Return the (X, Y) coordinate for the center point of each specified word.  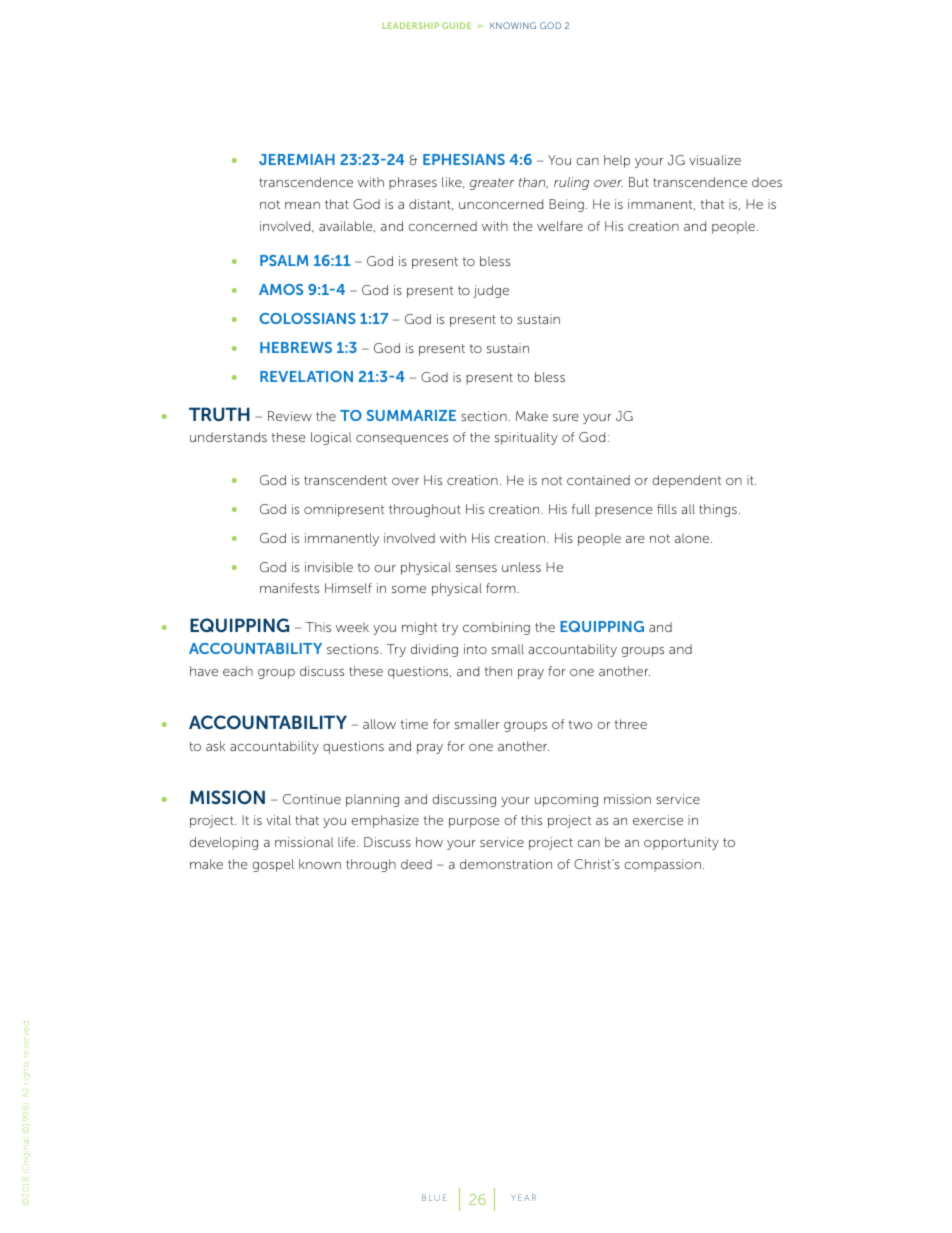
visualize (715, 160)
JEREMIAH (297, 159)
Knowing (513, 25)
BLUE (434, 1197)
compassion (662, 865)
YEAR (523, 1197)
